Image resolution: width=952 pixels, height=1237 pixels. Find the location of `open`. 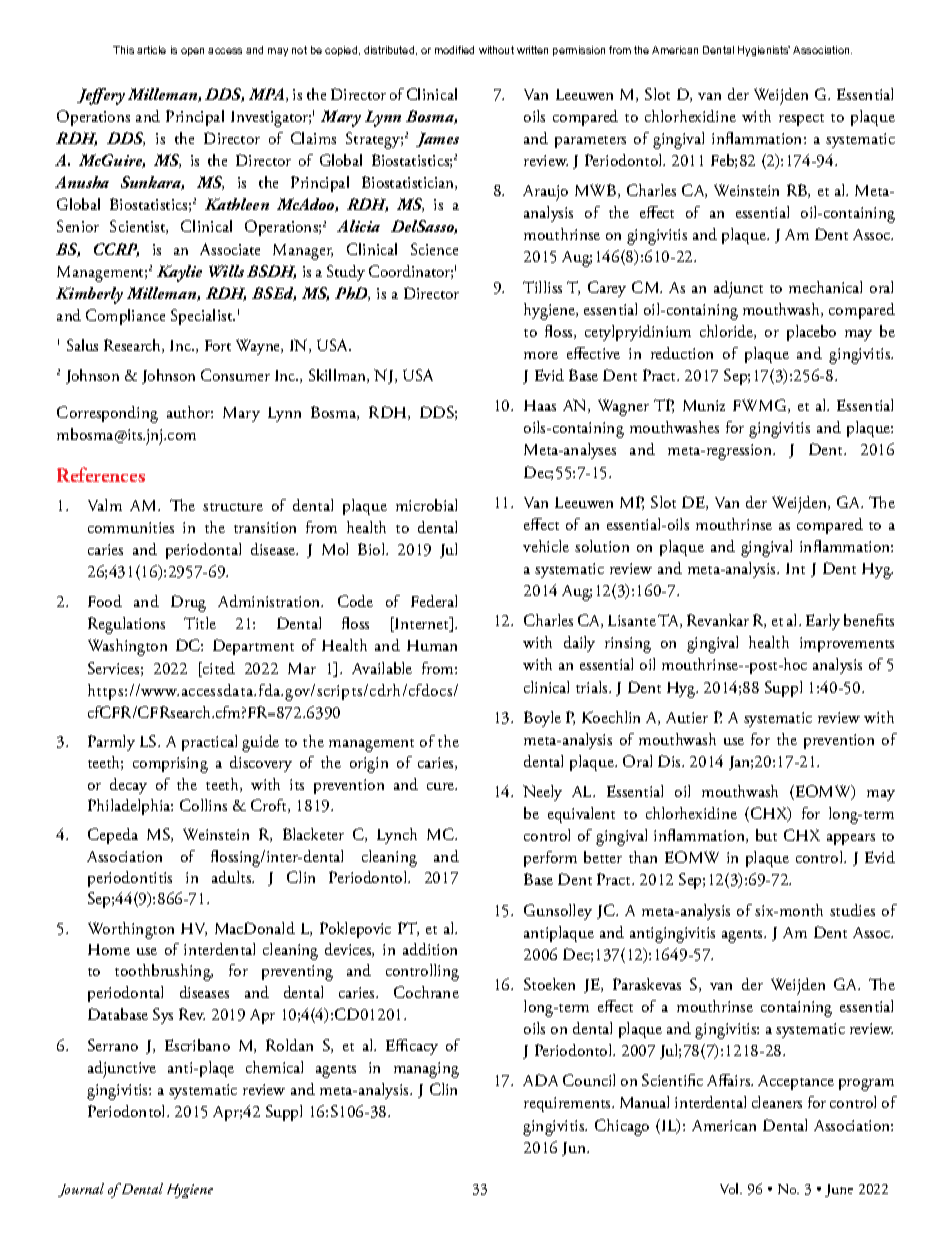

open is located at coordinates (192, 52).
